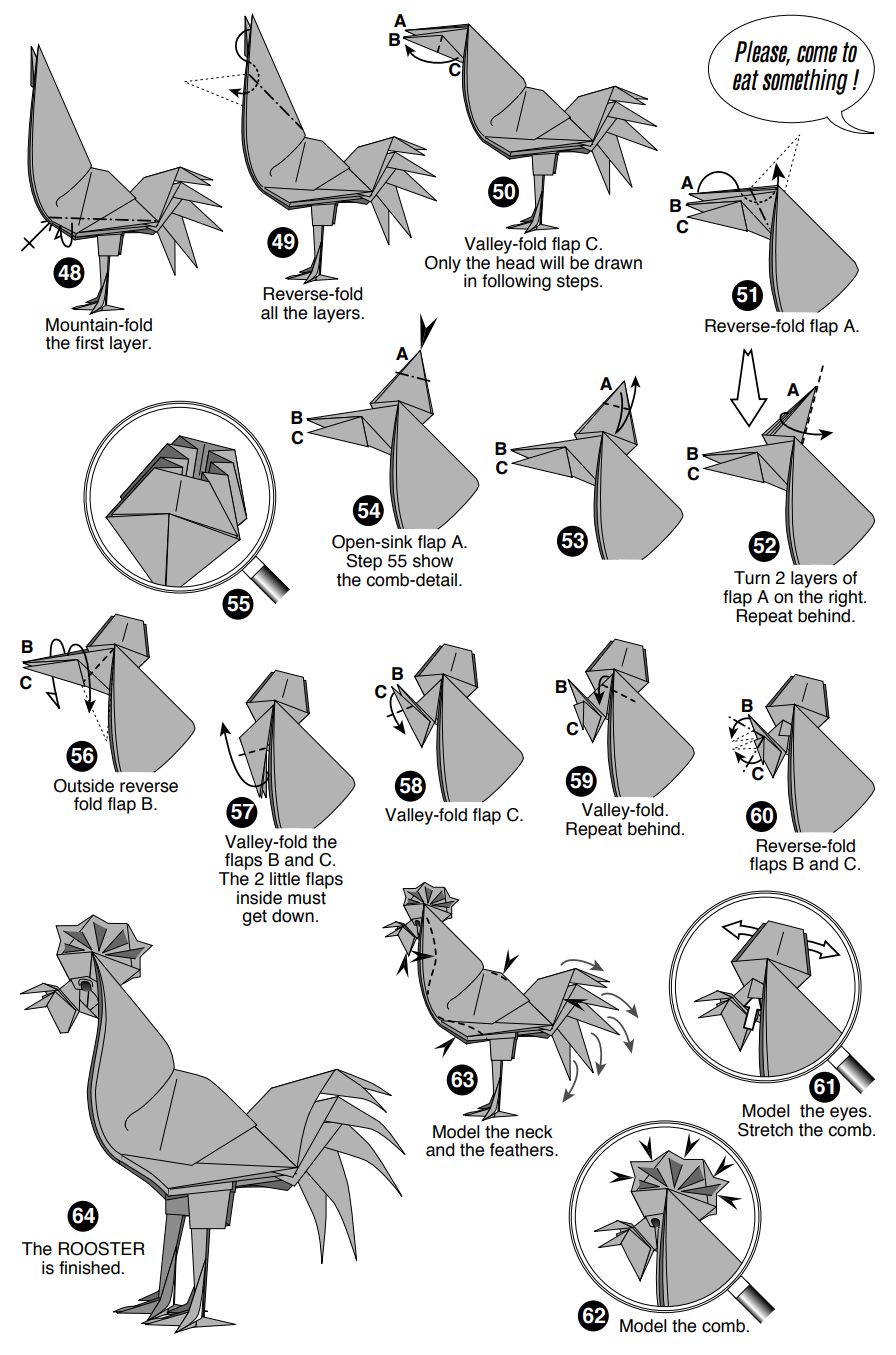 This screenshot has width=896, height=1355. Describe the element at coordinates (90, 1268) in the screenshot. I see `finished` at that location.
